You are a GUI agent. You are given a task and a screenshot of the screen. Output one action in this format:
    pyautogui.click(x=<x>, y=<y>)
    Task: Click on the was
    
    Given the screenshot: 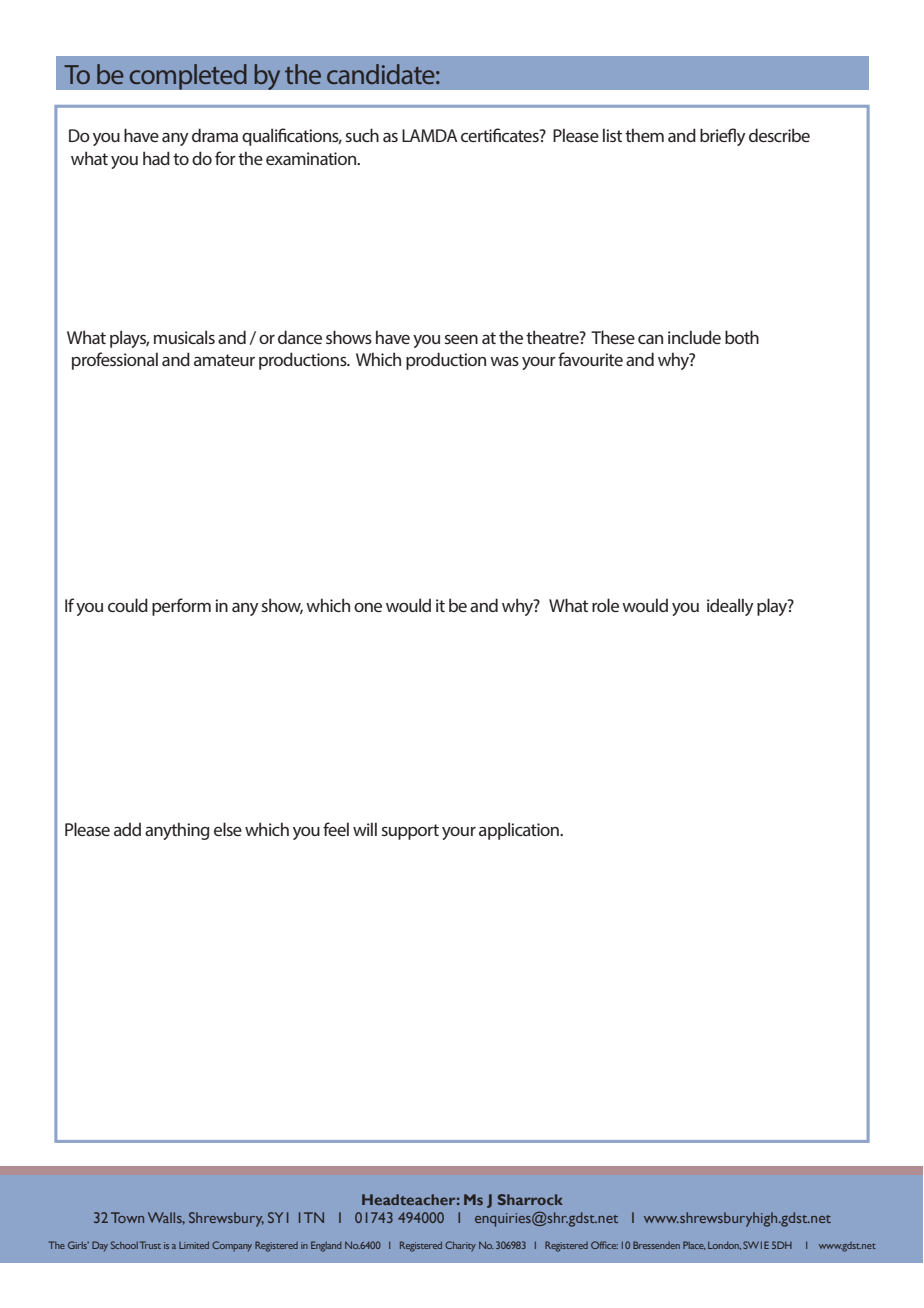 What is the action you would take?
    pyautogui.click(x=504, y=361)
